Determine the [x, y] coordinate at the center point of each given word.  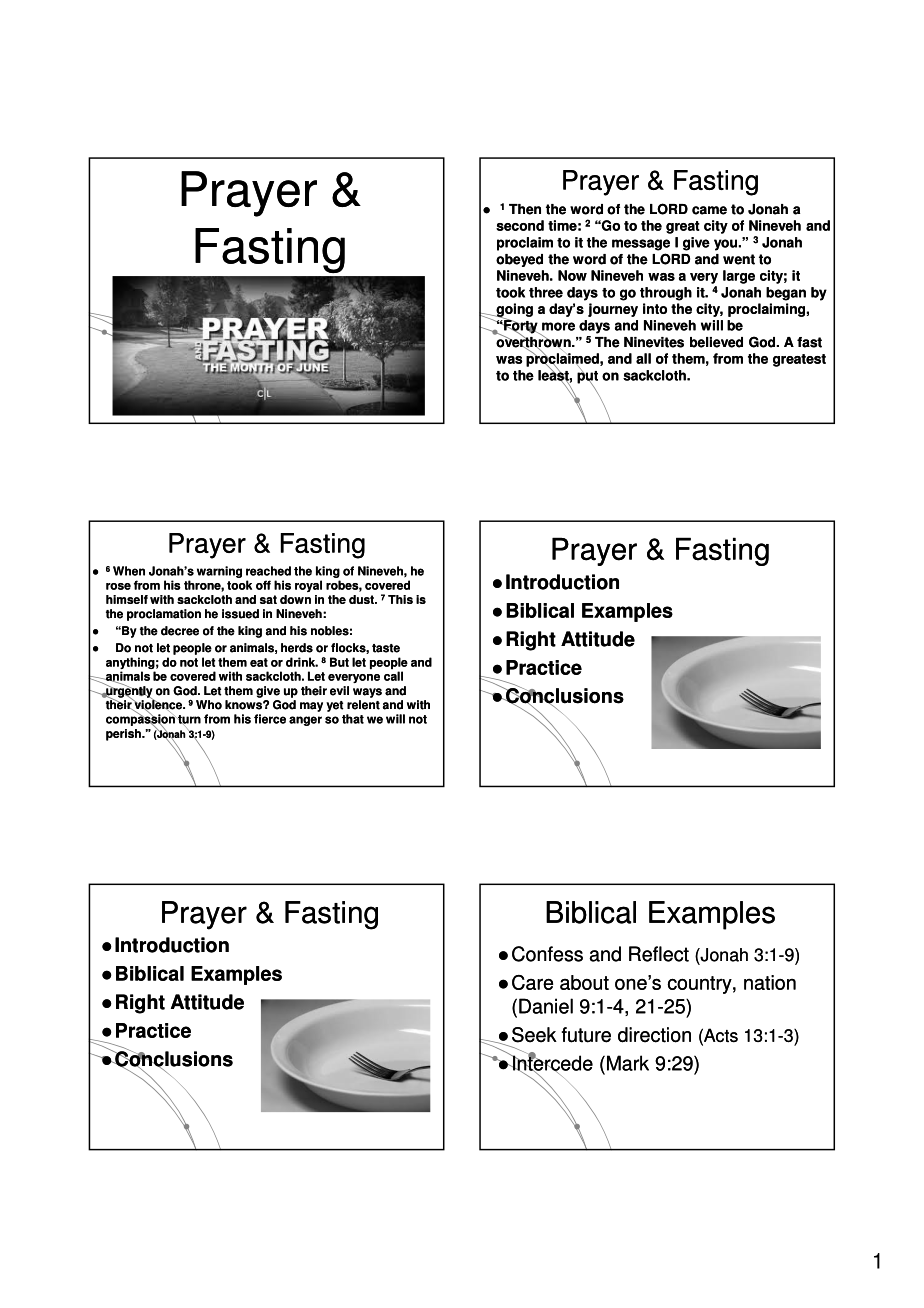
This [400, 599]
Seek [534, 1035]
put [587, 377]
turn [188, 720]
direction [654, 1035]
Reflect [659, 954]
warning [219, 572]
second [520, 225]
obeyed [519, 260]
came [709, 210]
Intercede [552, 1063]
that [353, 719]
